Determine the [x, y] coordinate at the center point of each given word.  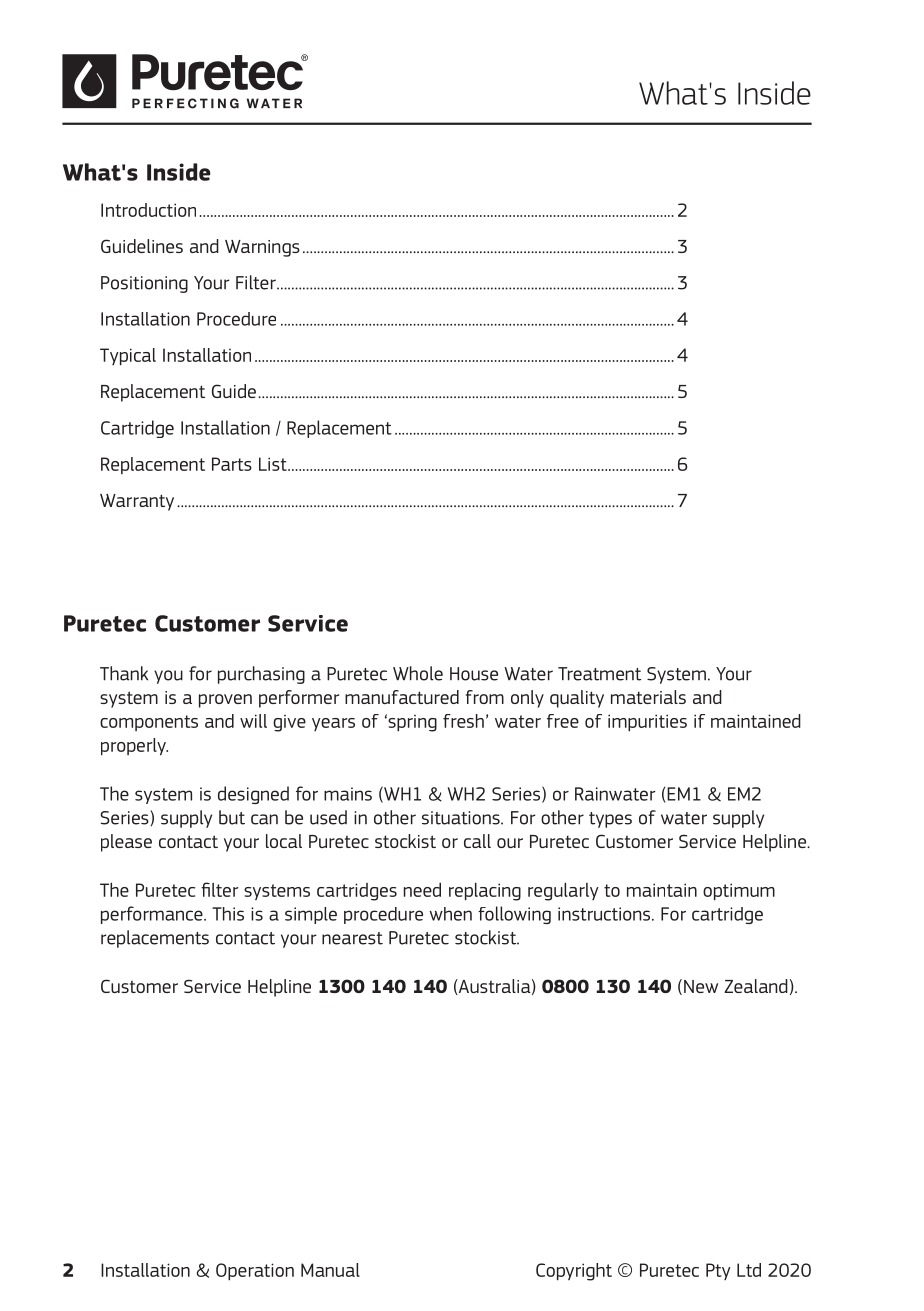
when [450, 914]
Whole [418, 673]
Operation [255, 1272]
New [701, 986]
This [228, 914]
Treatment [599, 674]
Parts [232, 464]
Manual [330, 1270]
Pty [718, 1271]
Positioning [144, 284]
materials [648, 697]
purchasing [261, 675]
